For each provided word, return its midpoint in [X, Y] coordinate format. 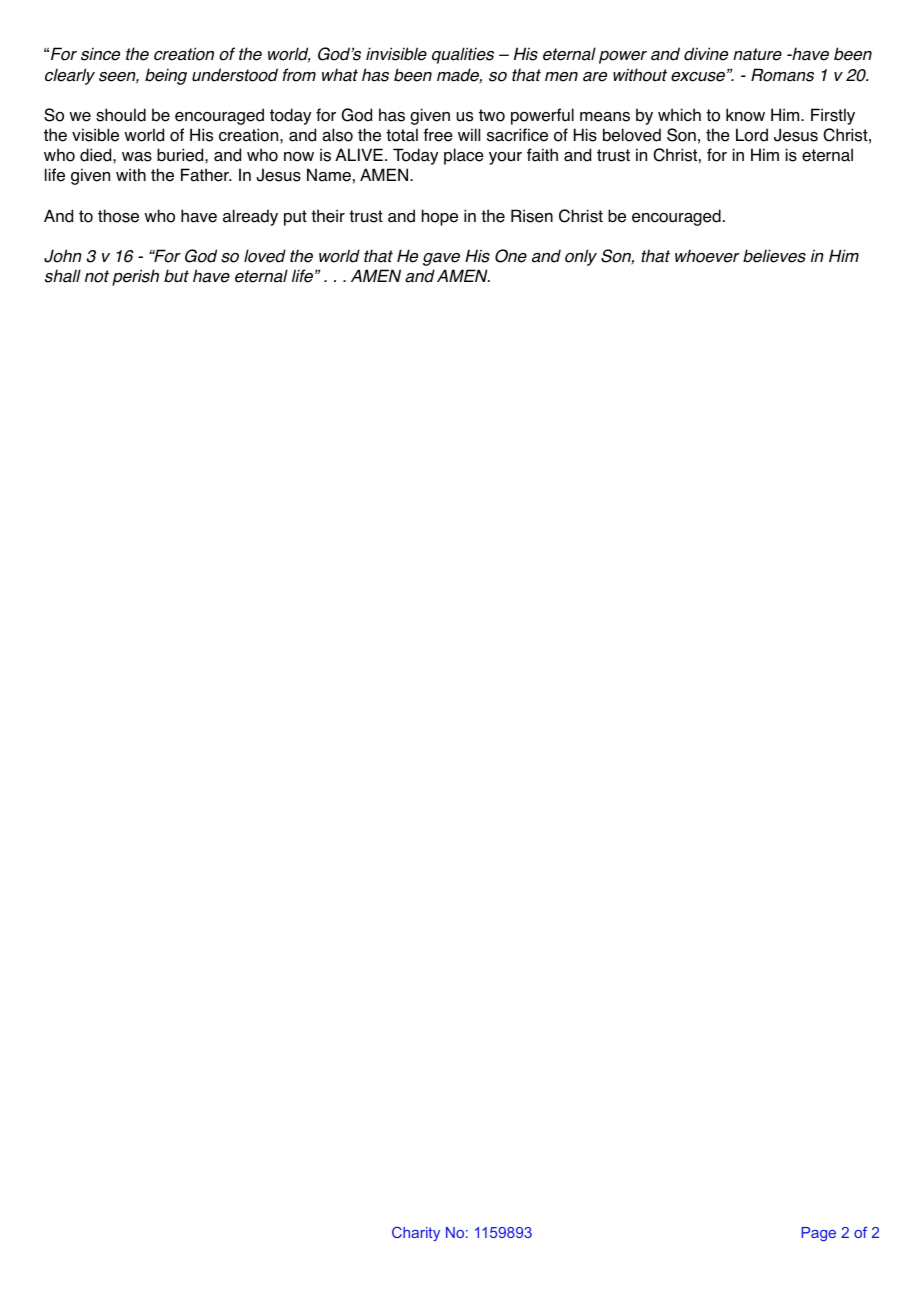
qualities [463, 55]
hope [440, 217]
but [176, 276]
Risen [532, 216]
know [745, 115]
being [166, 76]
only [581, 257]
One [511, 256]
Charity [416, 1234]
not [97, 276]
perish [135, 277]
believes [774, 256]
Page [818, 1234]
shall [63, 276]
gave [441, 259]
